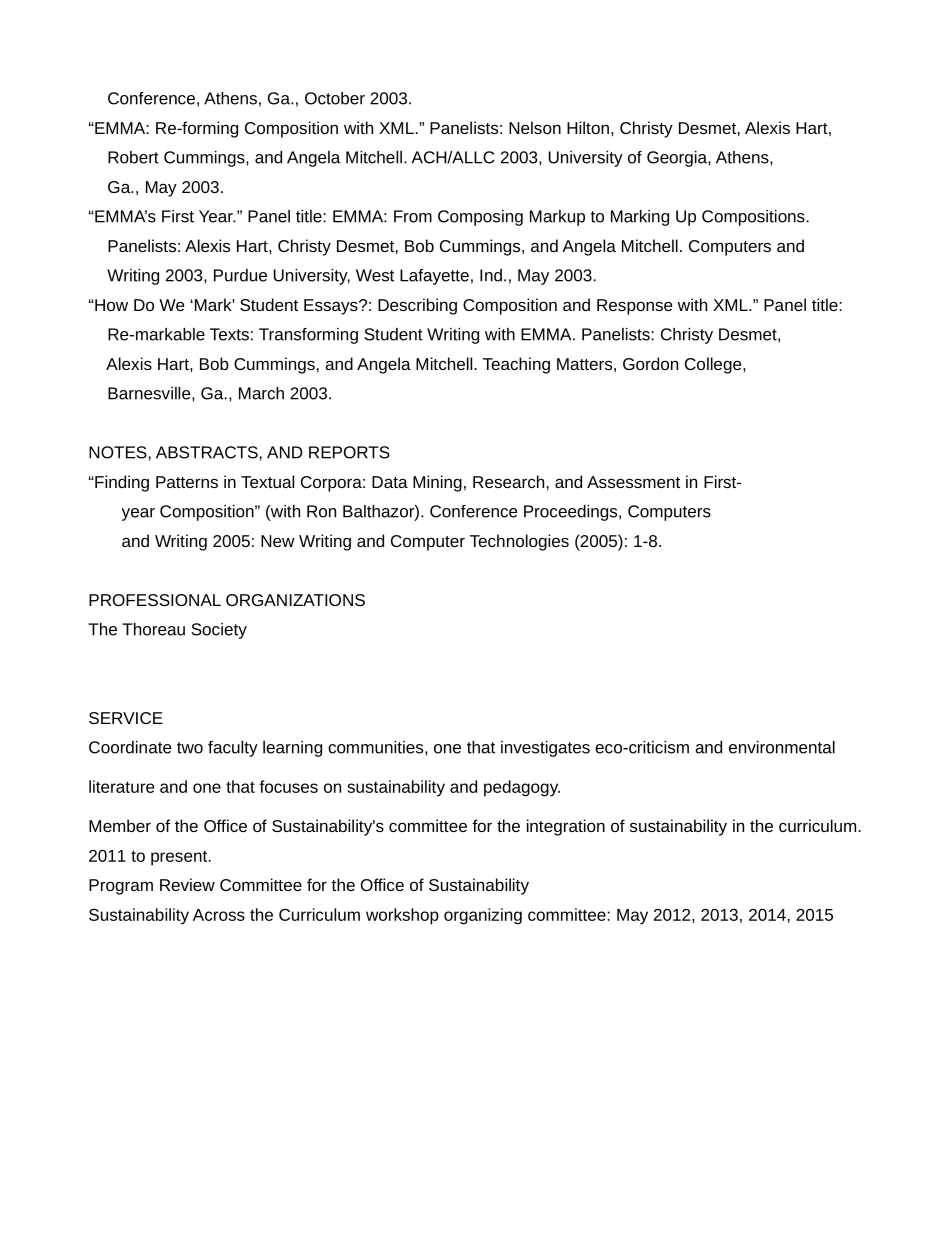 The height and width of the screenshot is (1233, 952). What do you see at coordinates (588, 127) in the screenshot?
I see `Hilton` at bounding box center [588, 127].
